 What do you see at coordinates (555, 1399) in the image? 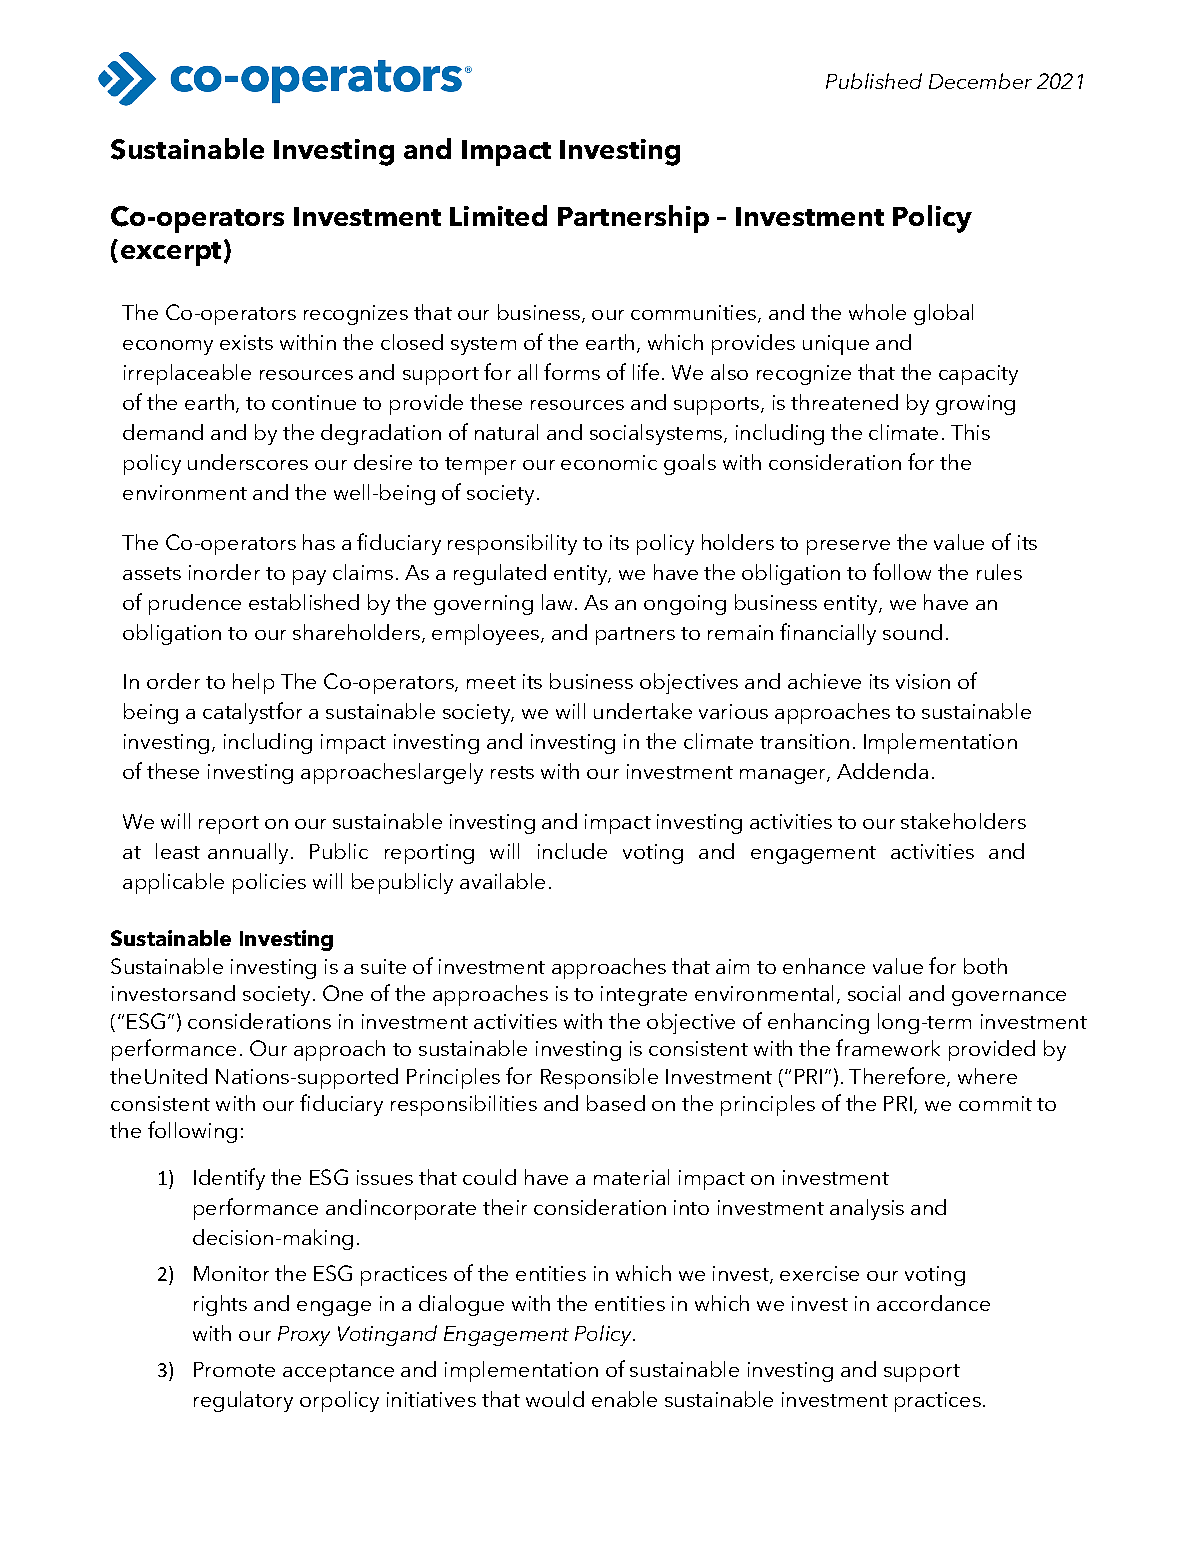
I see `would` at bounding box center [555, 1399].
